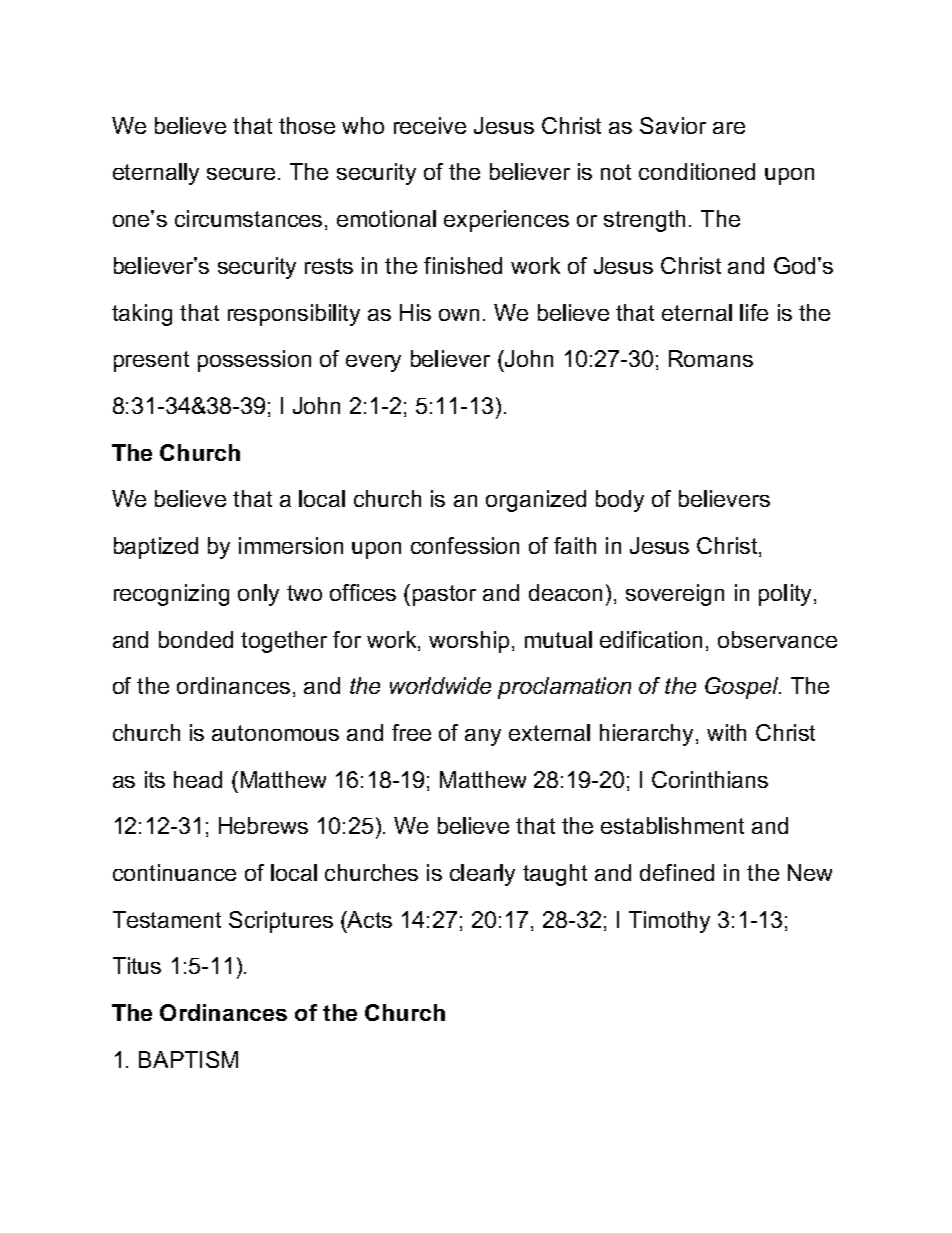 This screenshot has height=1233, width=952. Describe the element at coordinates (483, 737) in the screenshot. I see `any` at that location.
